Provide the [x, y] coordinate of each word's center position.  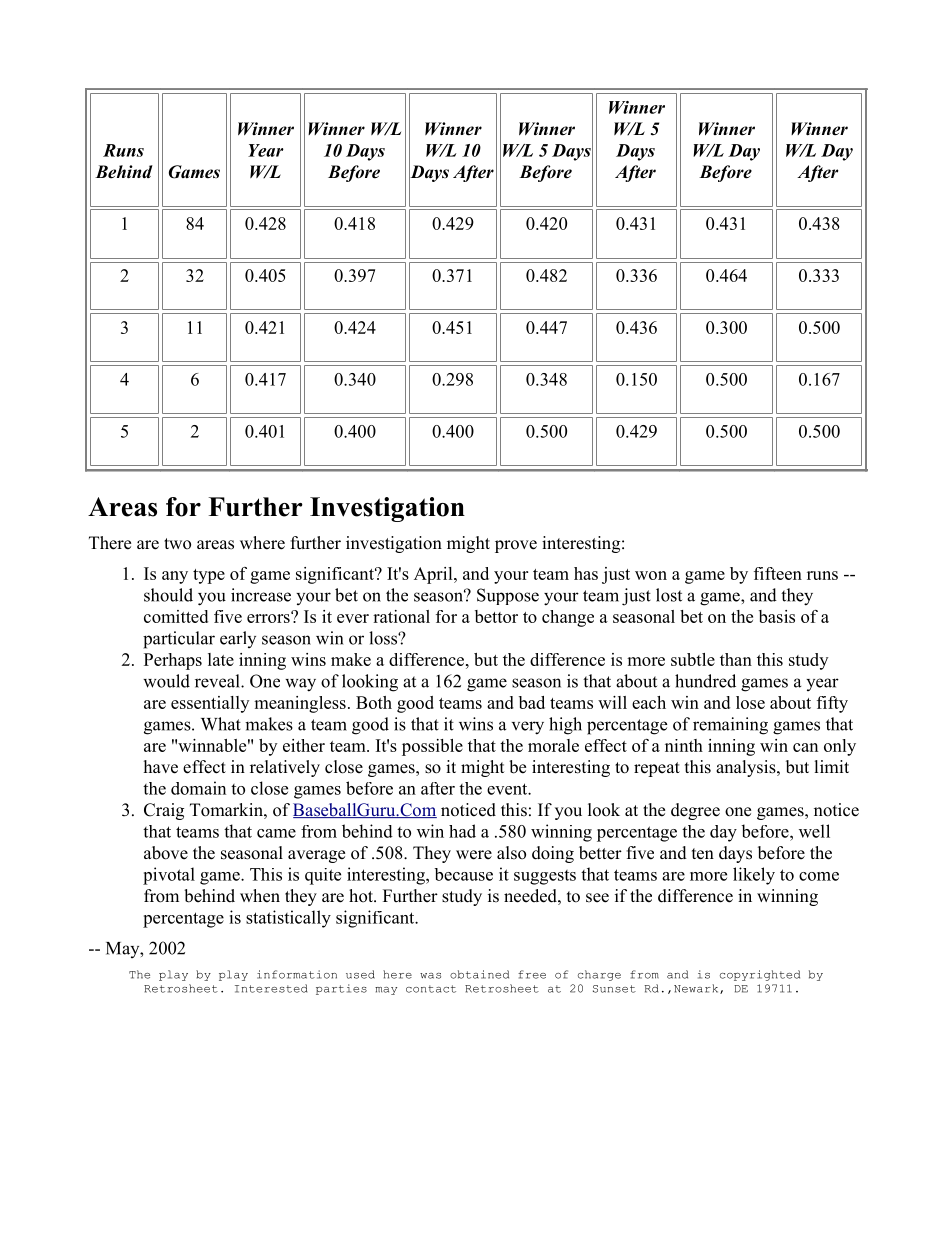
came [276, 833]
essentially [210, 704]
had [462, 831]
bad [532, 702]
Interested [271, 988]
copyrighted [760, 975]
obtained [479, 974]
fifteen [778, 573]
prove [516, 546]
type [209, 576]
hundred [705, 681]
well [814, 831]
